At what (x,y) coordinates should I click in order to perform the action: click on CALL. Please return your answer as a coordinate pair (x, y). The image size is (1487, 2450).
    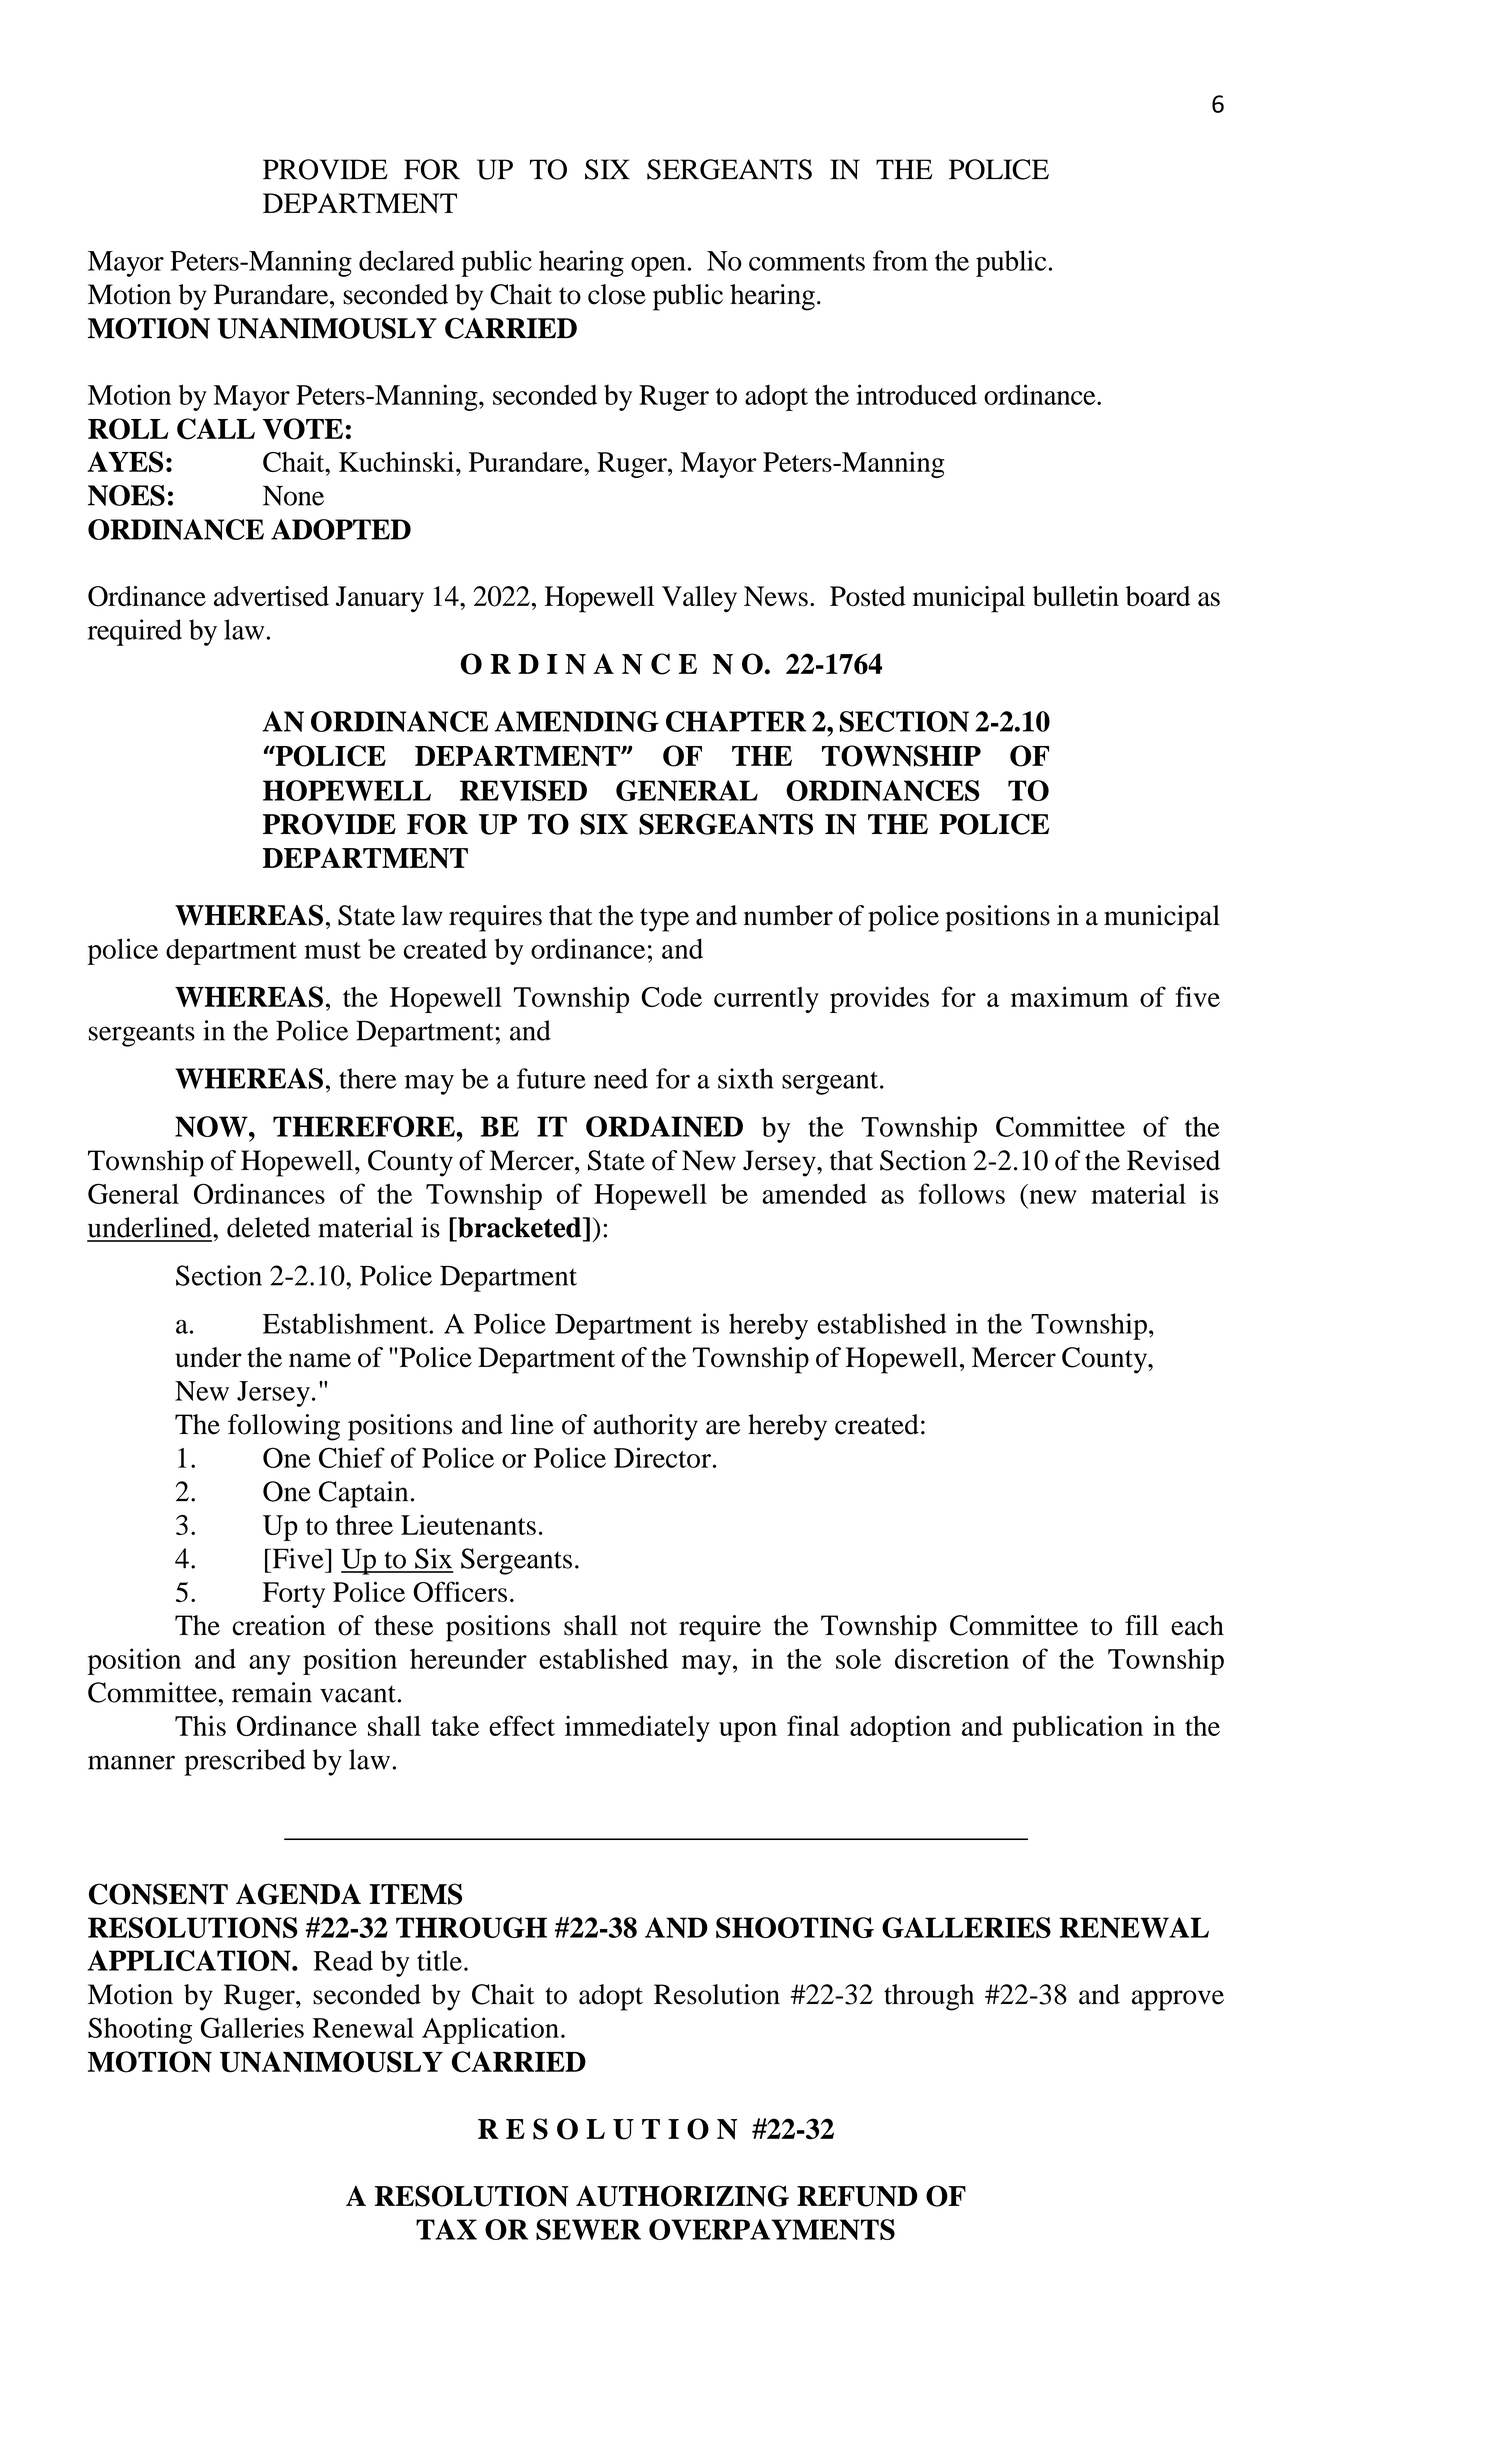
    Looking at the image, I should click on (216, 429).
